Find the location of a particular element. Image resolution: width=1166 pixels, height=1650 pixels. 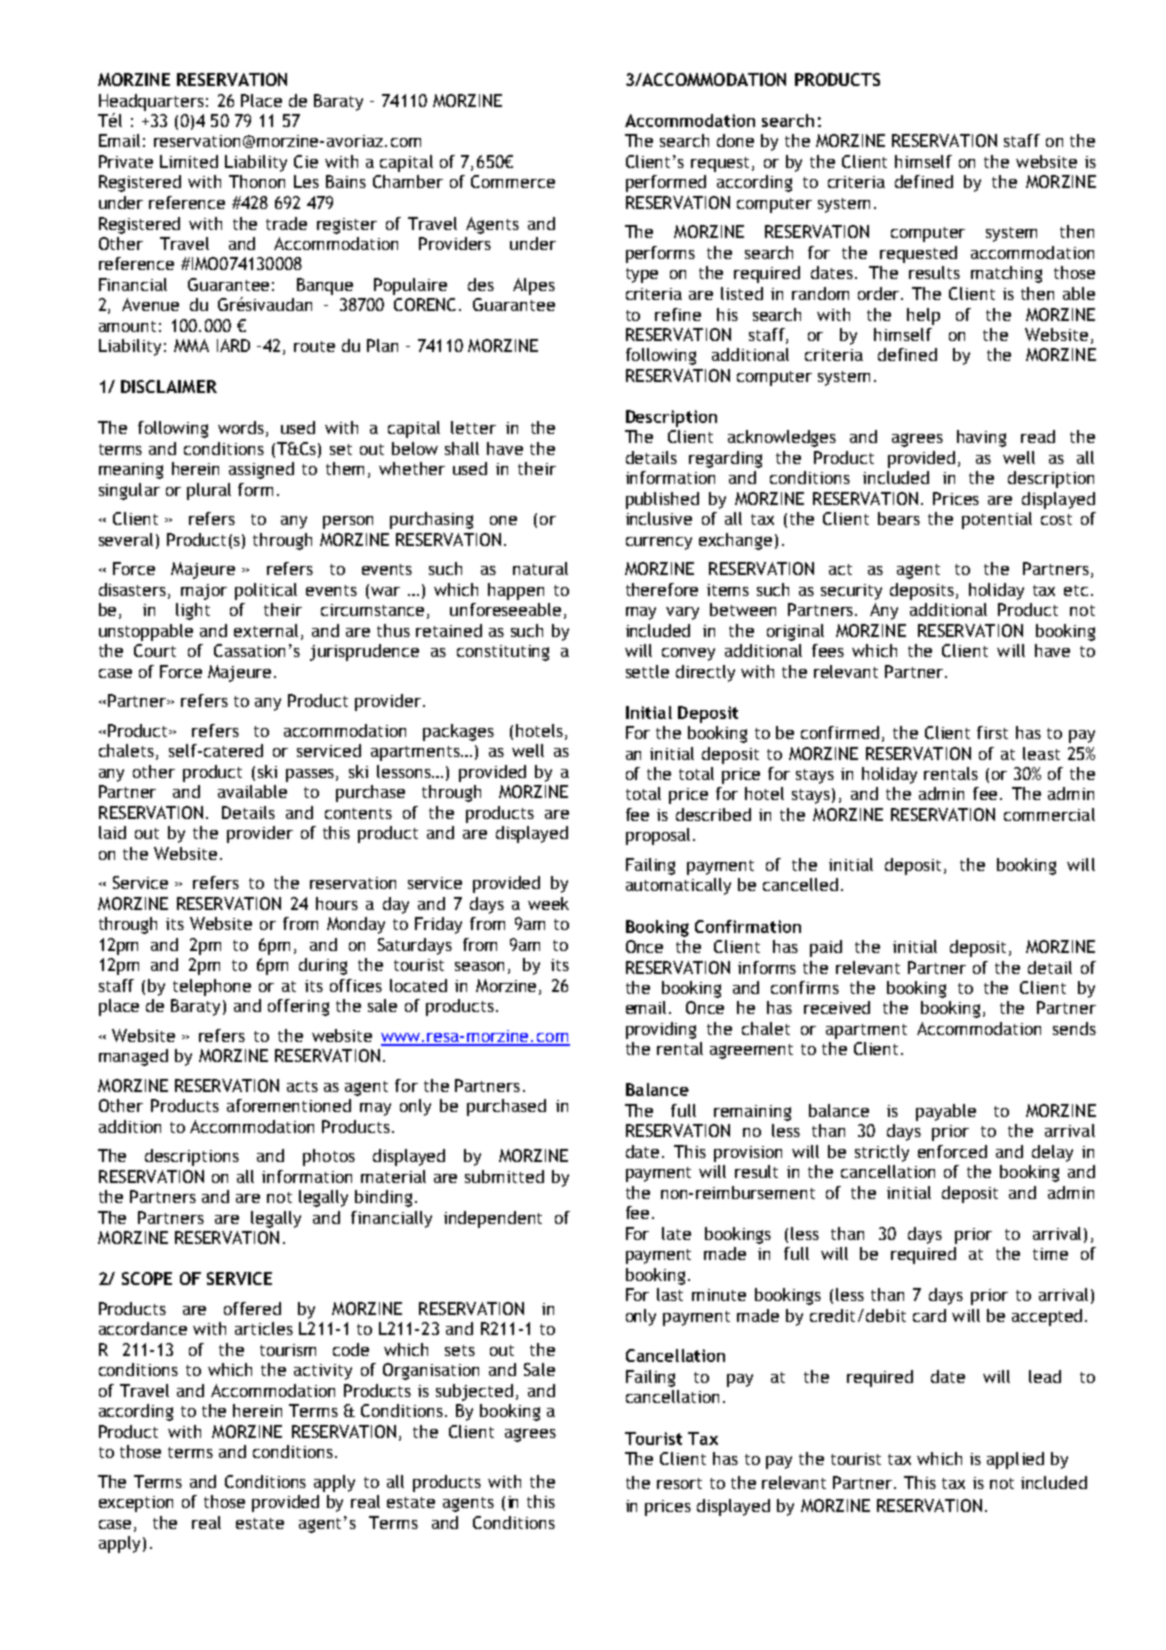

Limited is located at coordinates (189, 161).
